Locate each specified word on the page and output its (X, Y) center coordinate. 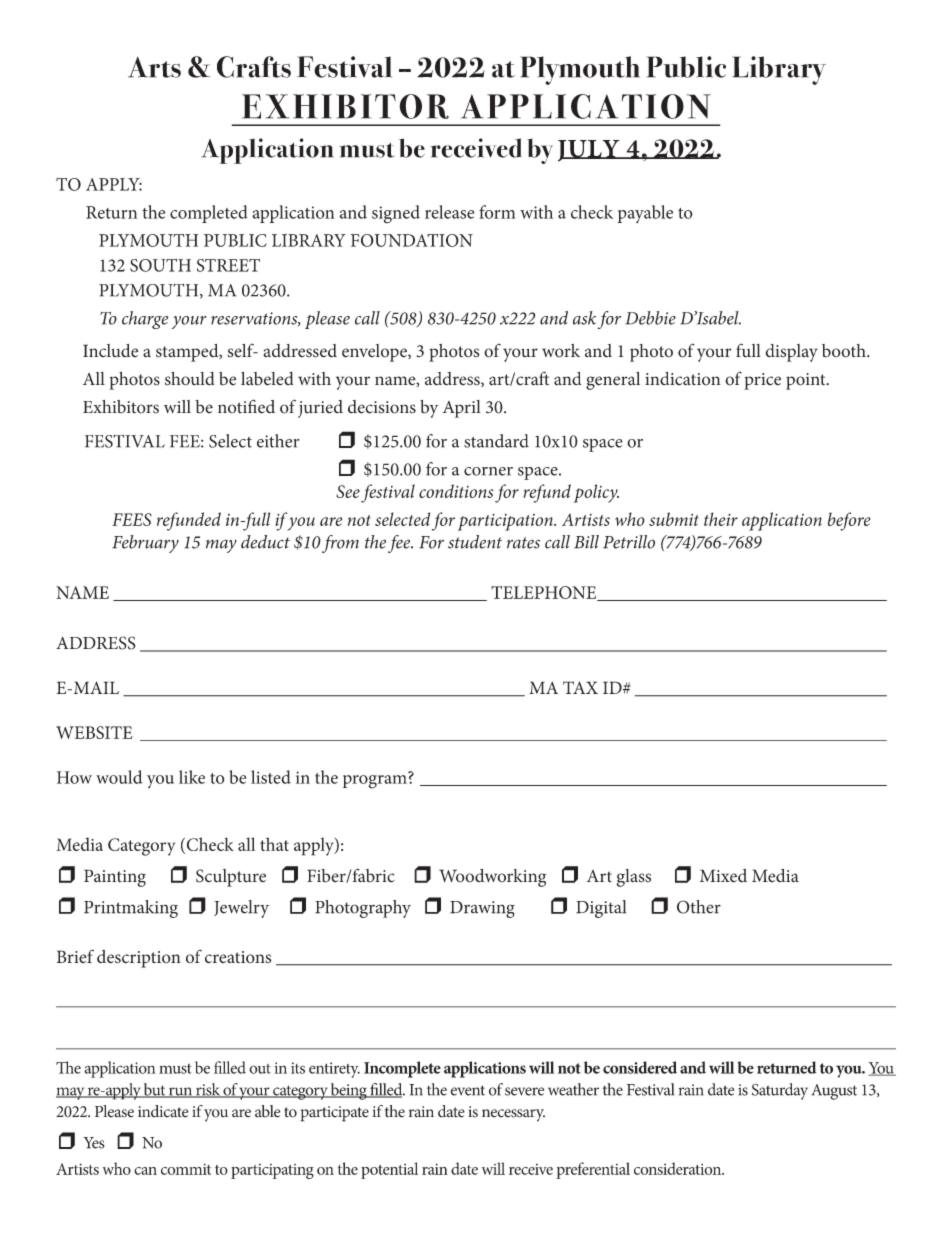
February (145, 544)
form (497, 212)
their (721, 519)
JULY (590, 151)
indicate (163, 1111)
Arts (154, 67)
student (475, 542)
